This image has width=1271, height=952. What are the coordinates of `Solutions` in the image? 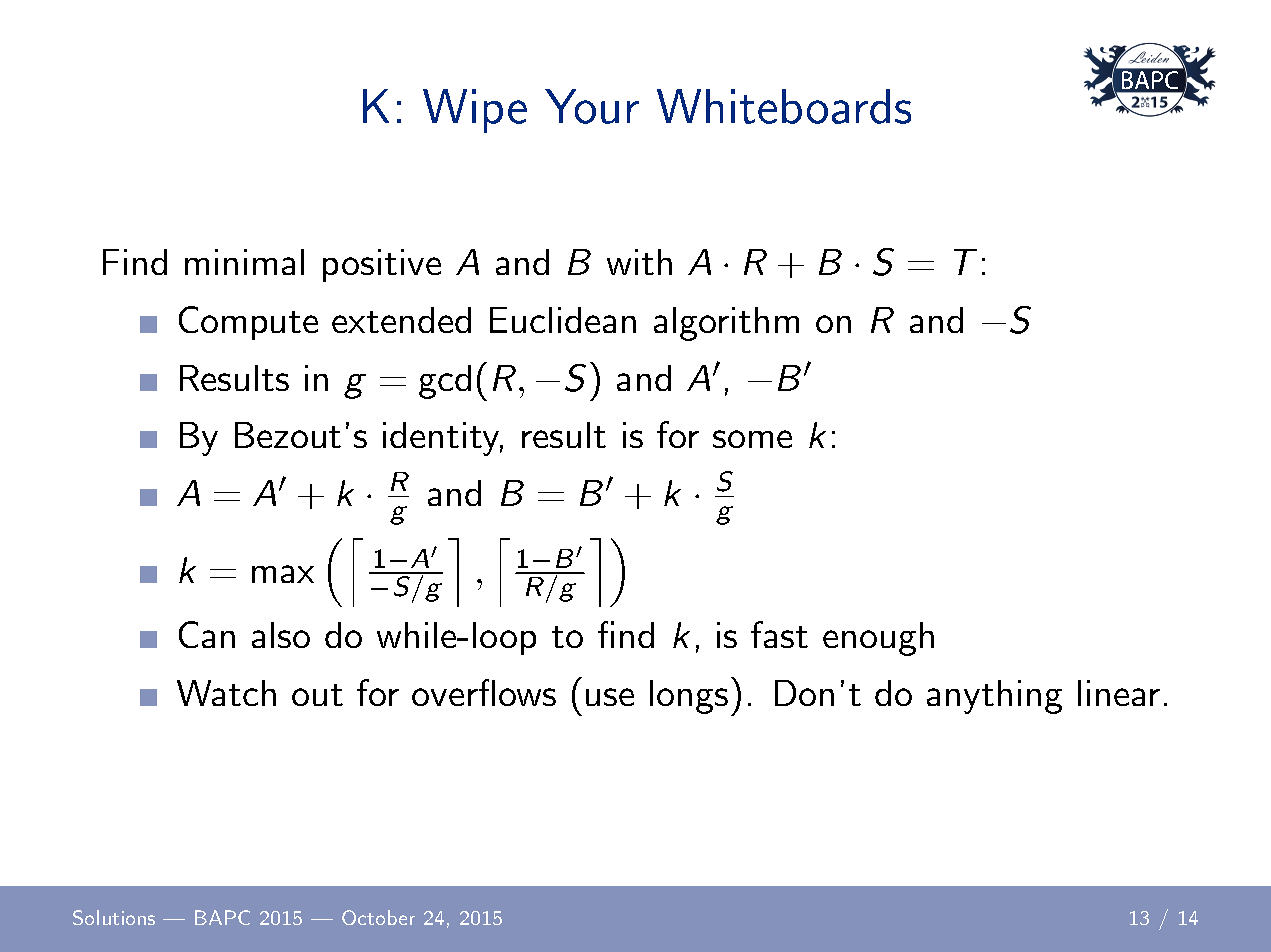 It's located at (114, 917).
